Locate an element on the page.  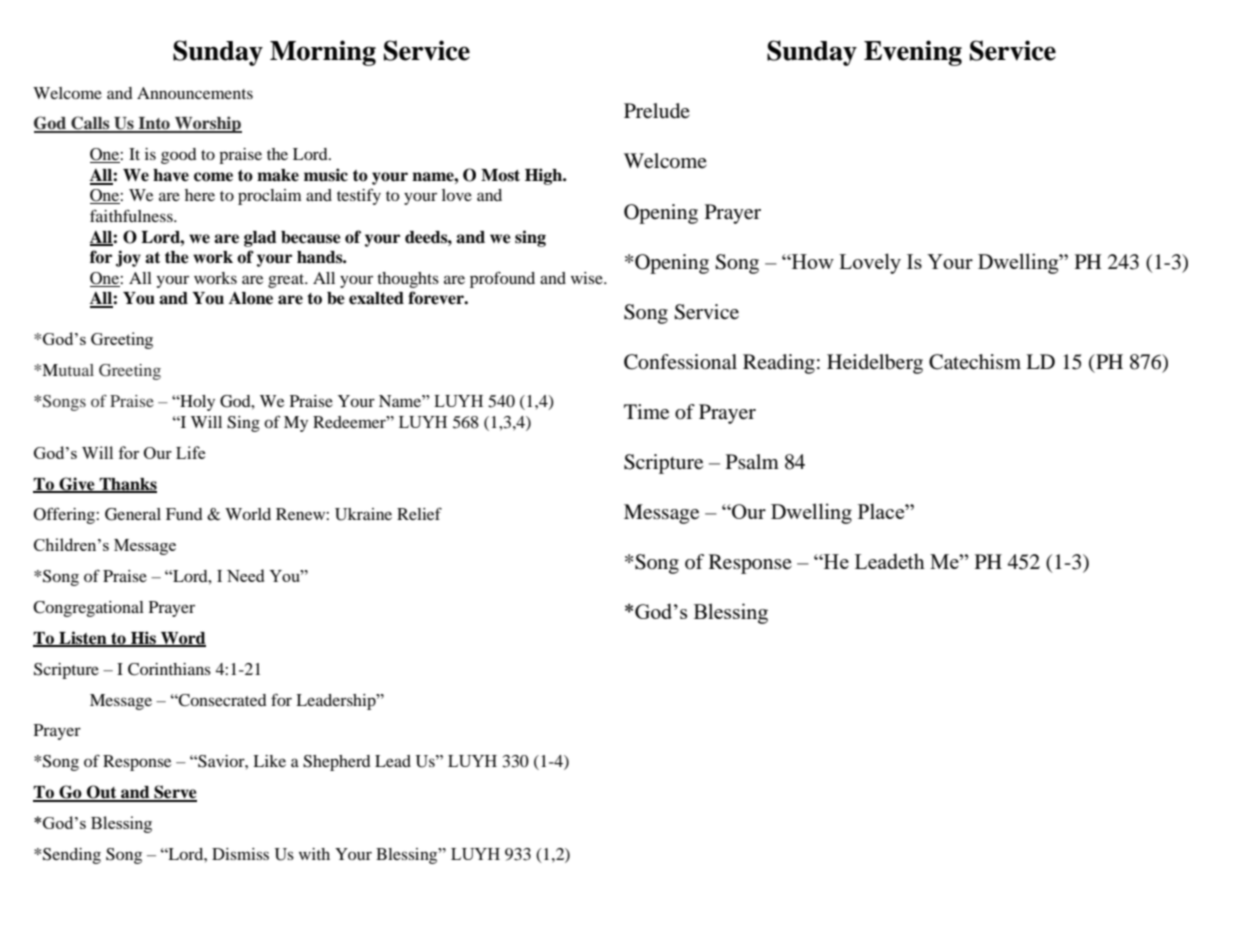
Alone is located at coordinates (251, 298).
